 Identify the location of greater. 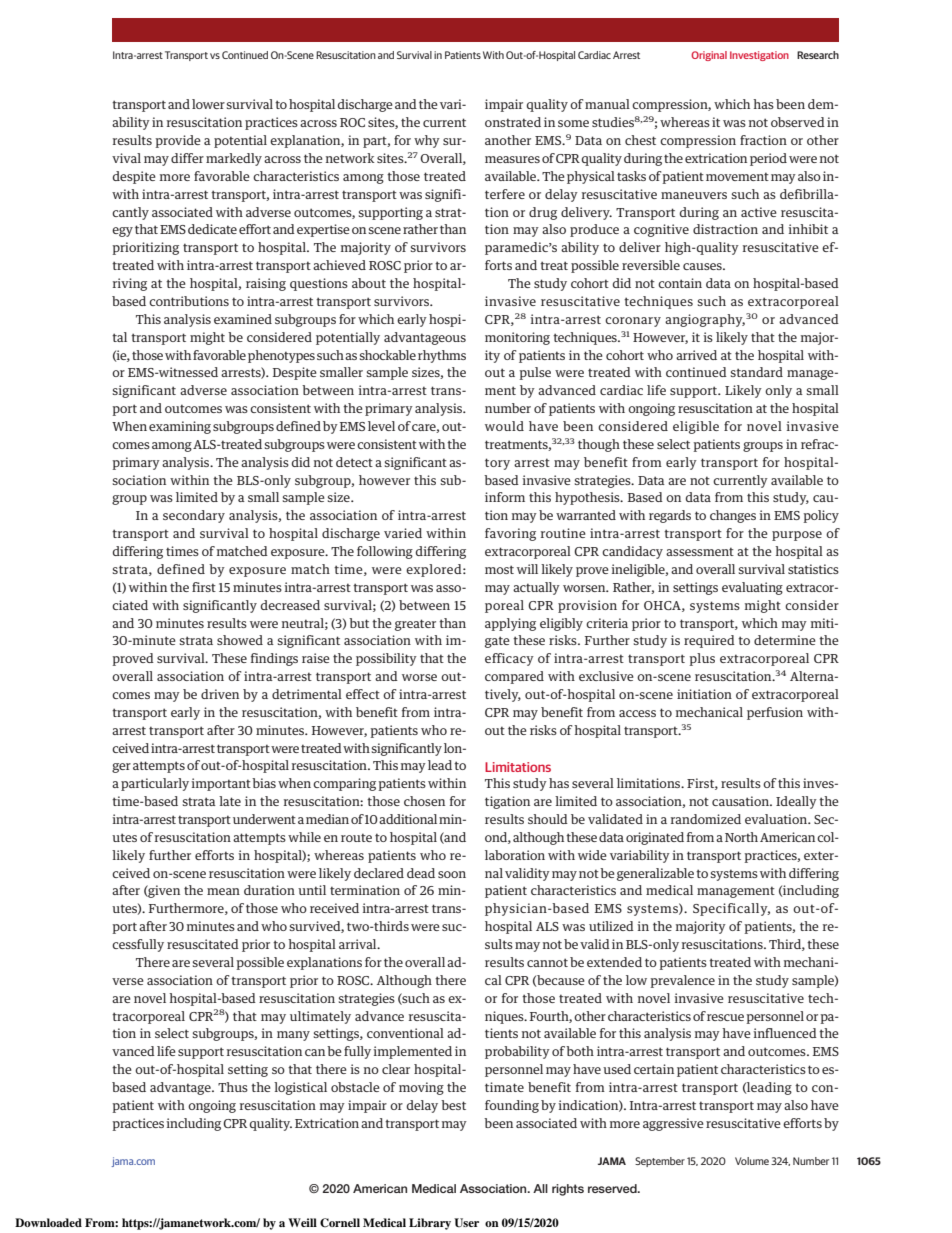
(415, 625).
